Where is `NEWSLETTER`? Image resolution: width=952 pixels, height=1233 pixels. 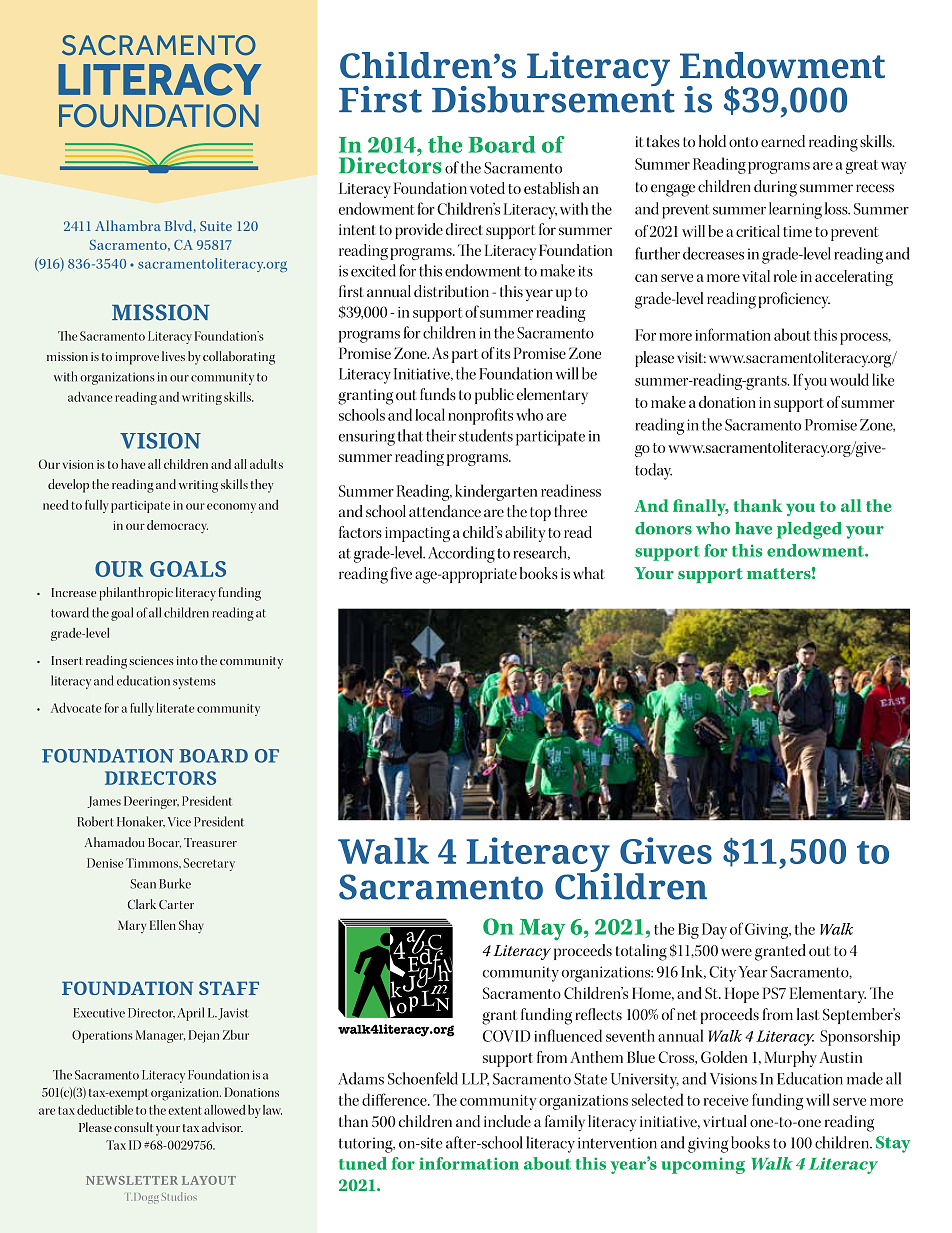 NEWSLETTER is located at coordinates (132, 1180).
